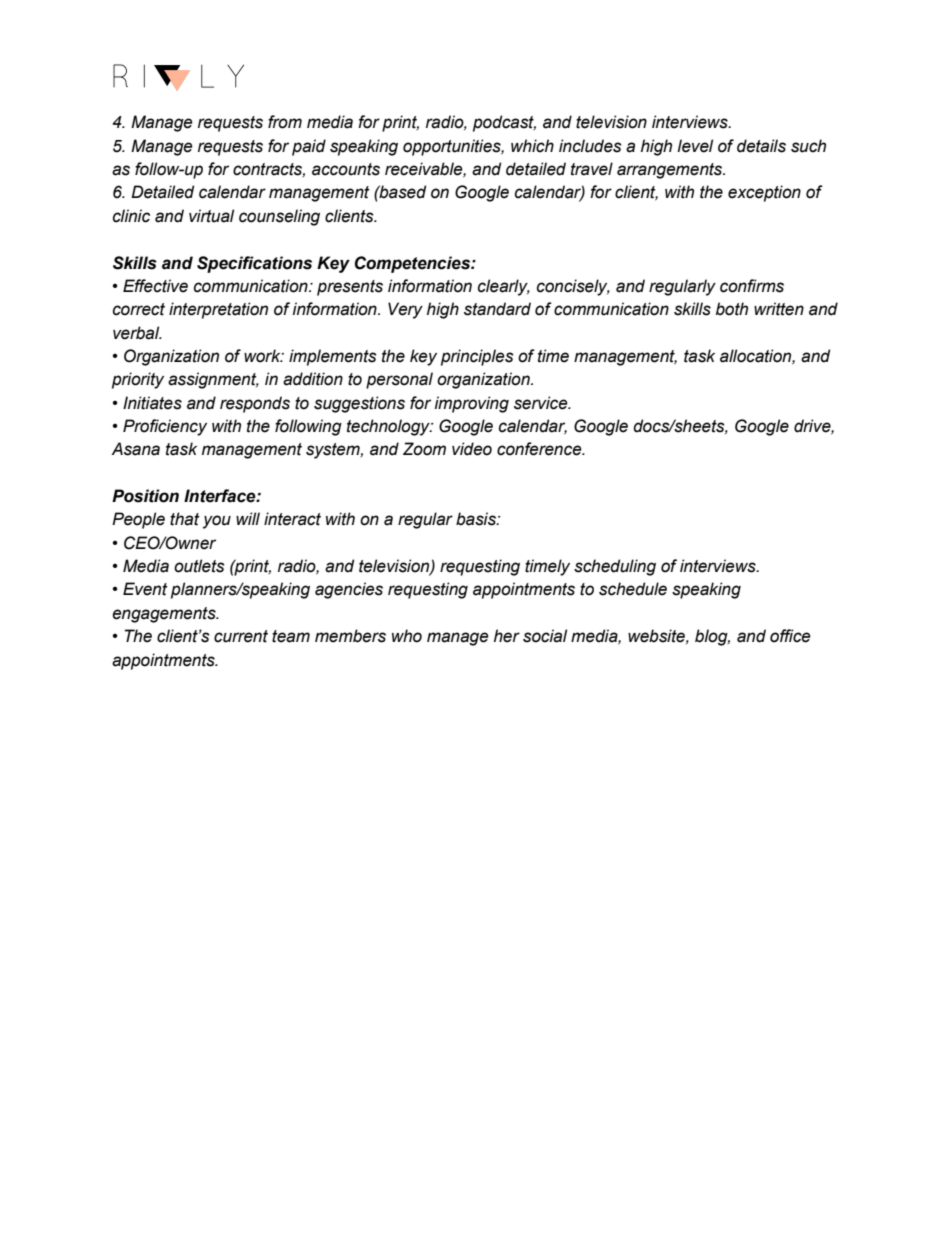 The height and width of the screenshot is (1233, 952). Describe the element at coordinates (752, 286) in the screenshot. I see `confirms` at that location.
